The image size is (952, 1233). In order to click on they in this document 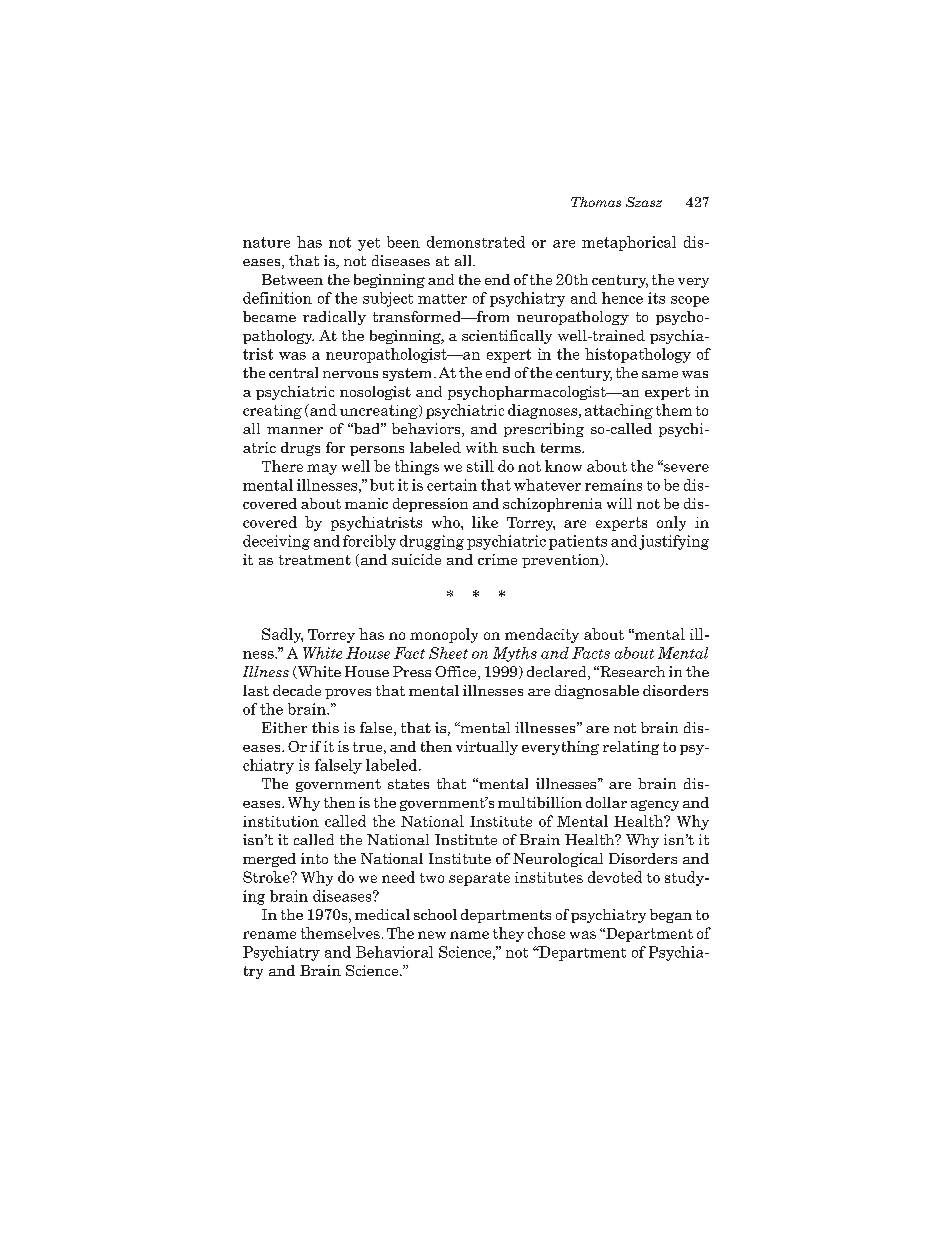, I will do `click(508, 934)`.
